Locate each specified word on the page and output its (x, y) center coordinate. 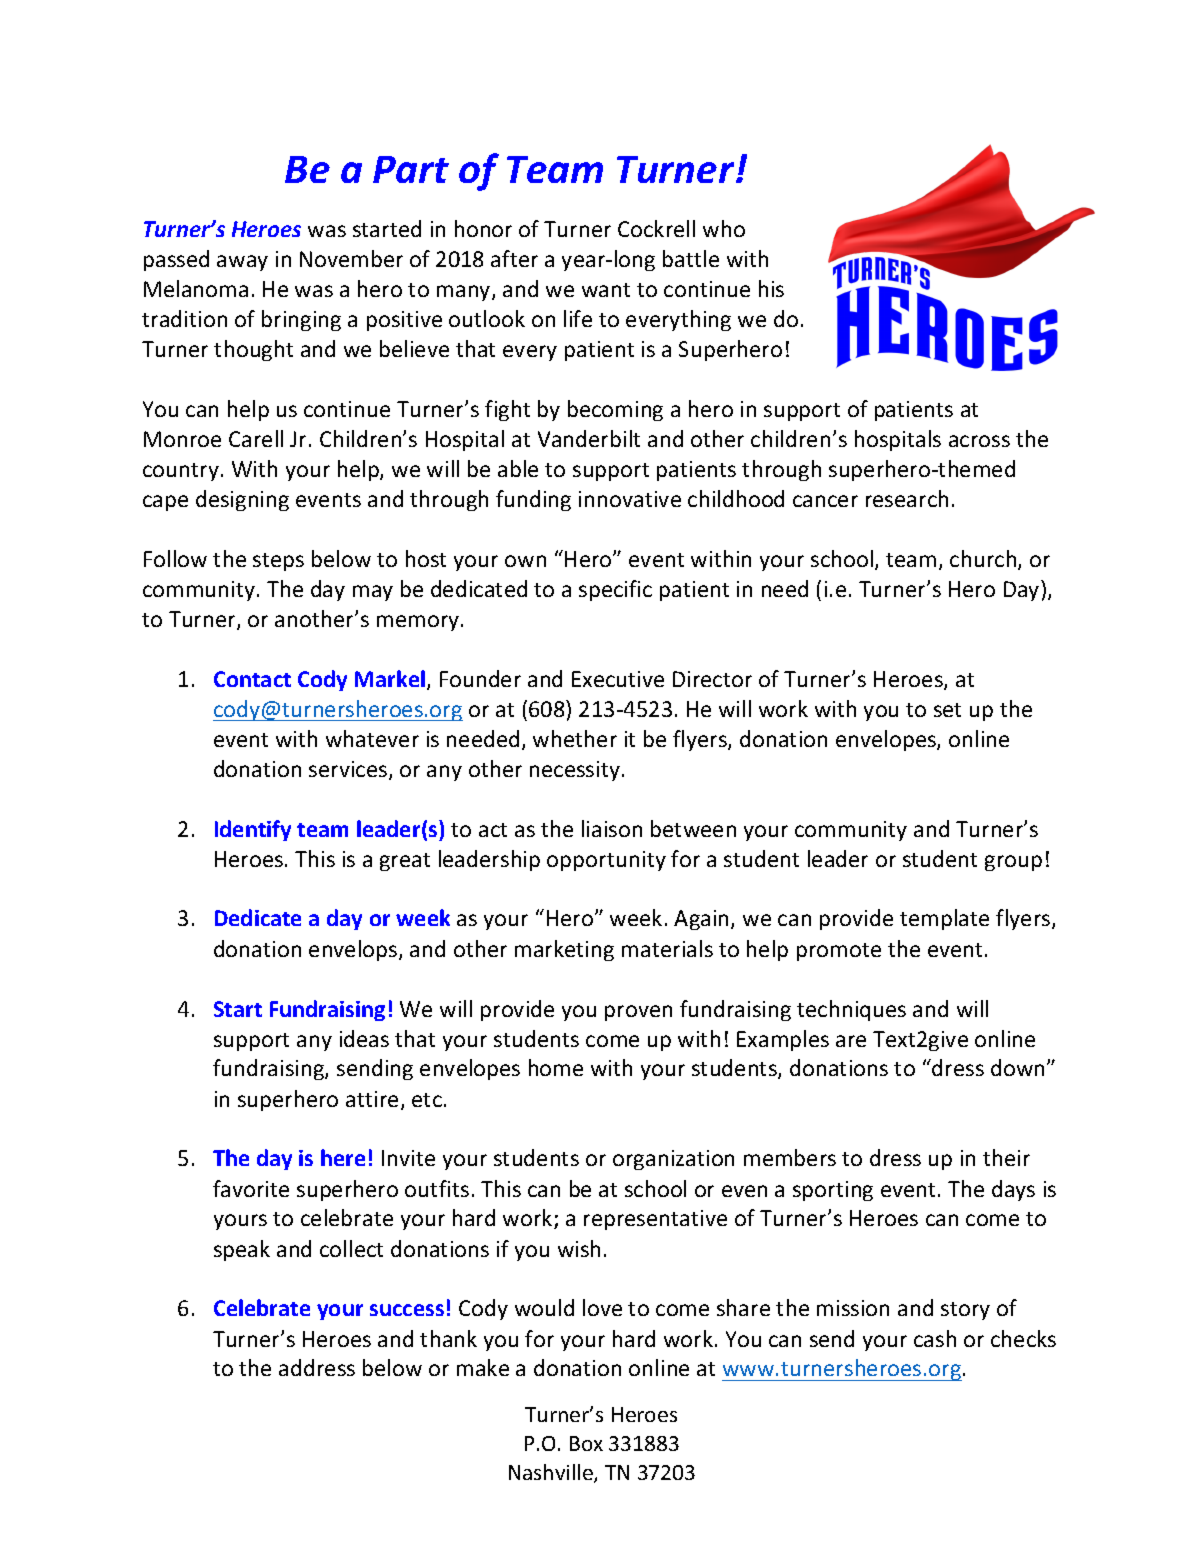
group (1013, 863)
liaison (612, 828)
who (724, 228)
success (407, 1310)
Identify (253, 830)
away (242, 263)
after (514, 258)
